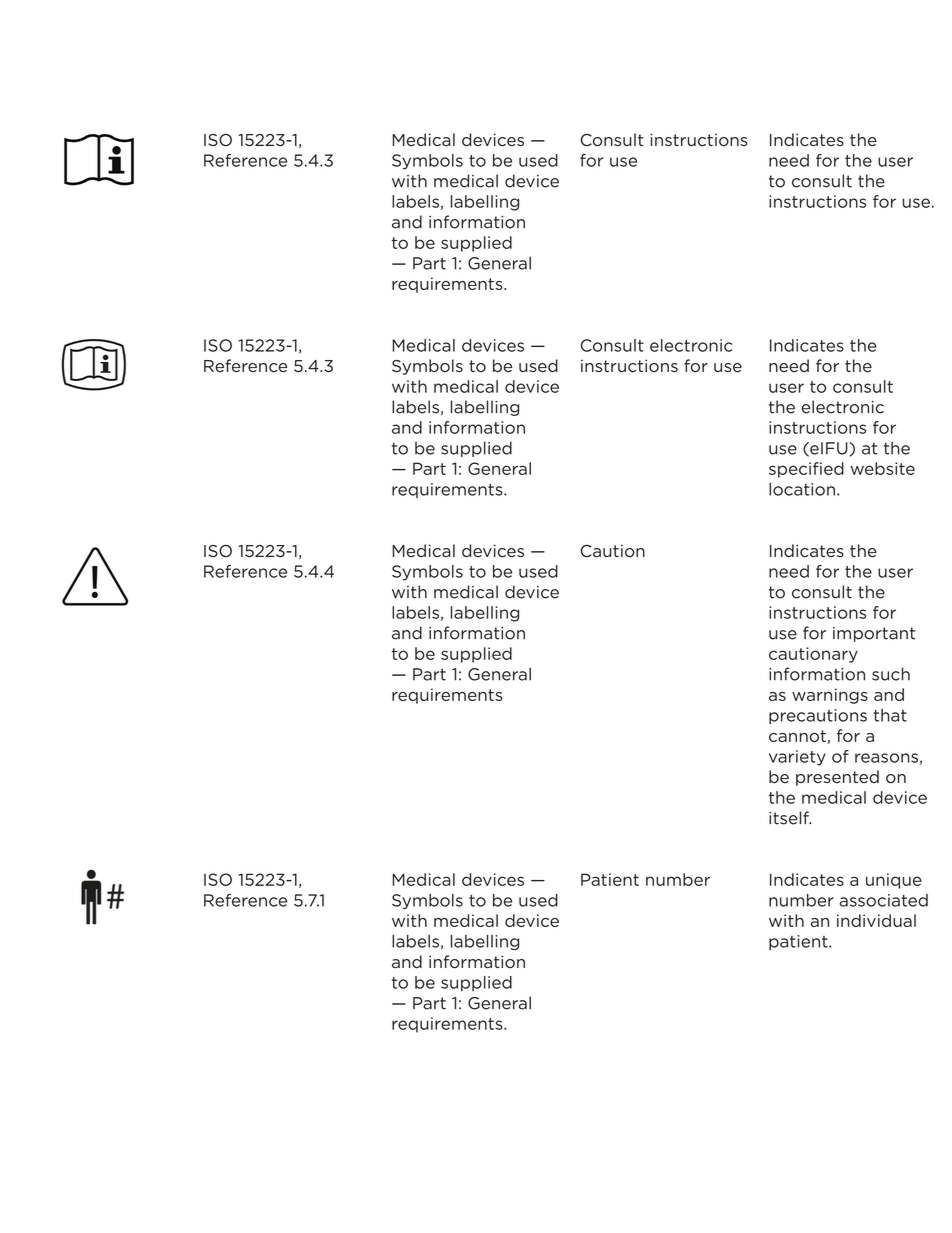 The width and height of the image is (952, 1233). Describe the element at coordinates (874, 634) in the image. I see `important` at that location.
